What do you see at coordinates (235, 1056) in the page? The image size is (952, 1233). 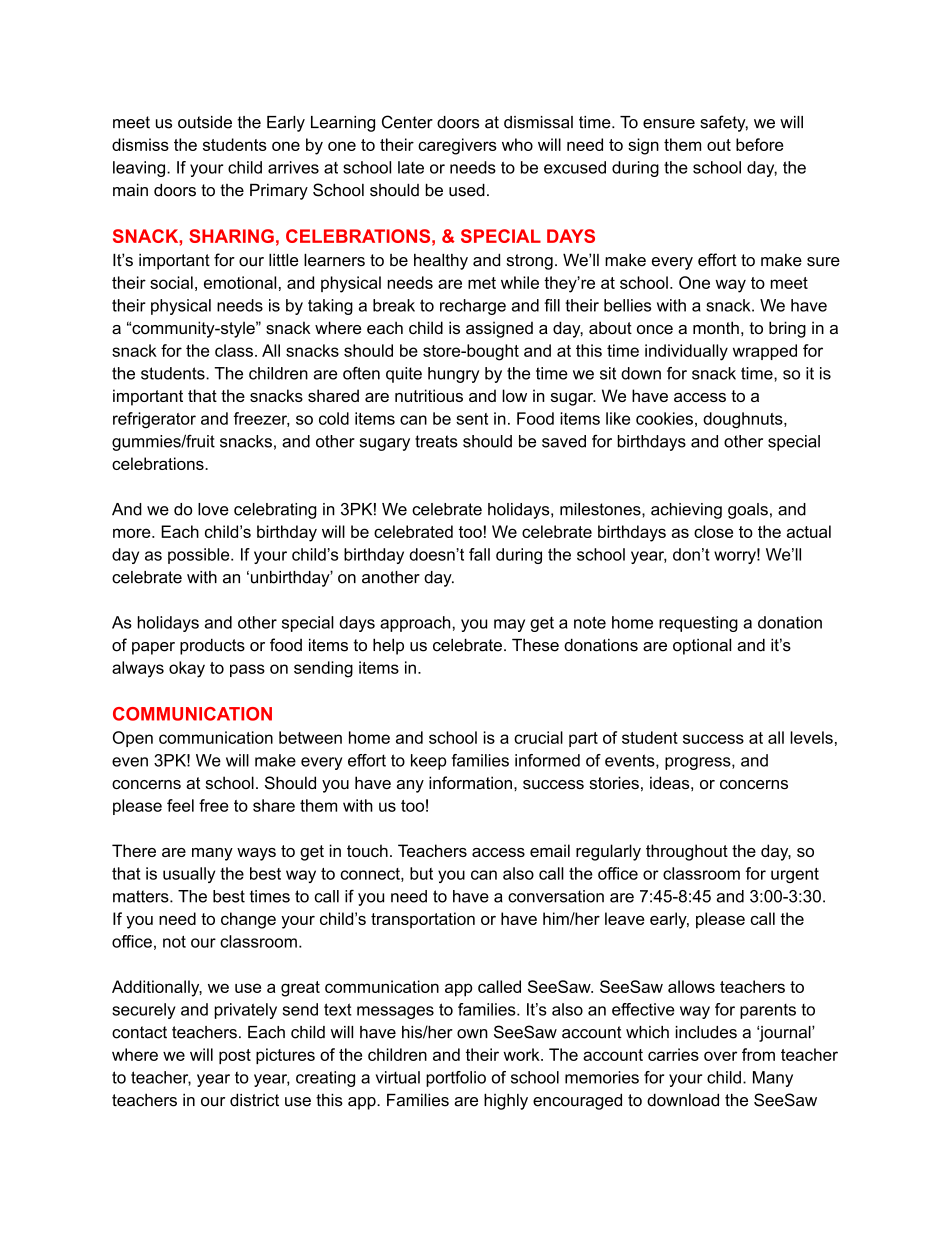 I see `post` at bounding box center [235, 1056].
